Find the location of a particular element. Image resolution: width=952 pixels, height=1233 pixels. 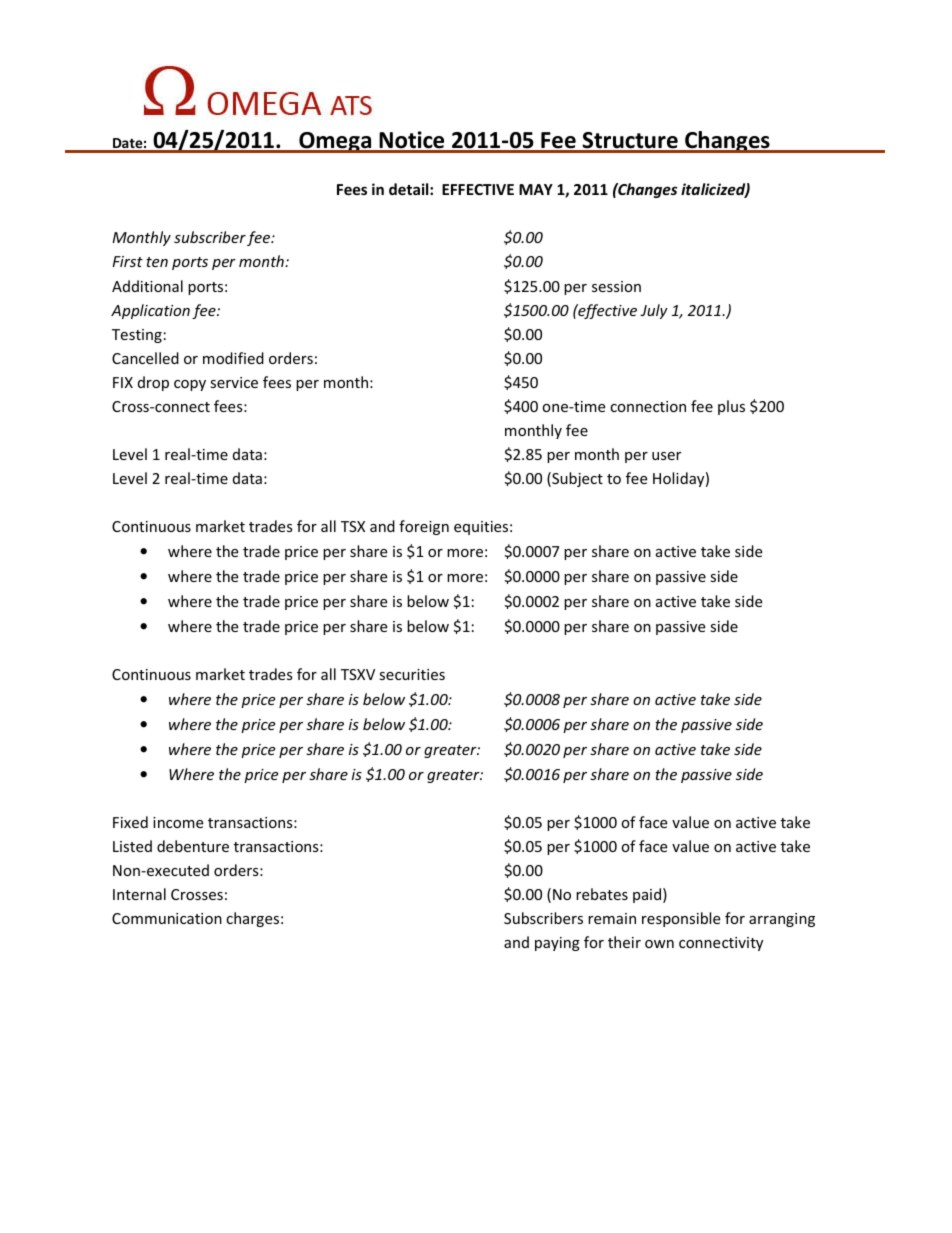

securities is located at coordinates (412, 674).
